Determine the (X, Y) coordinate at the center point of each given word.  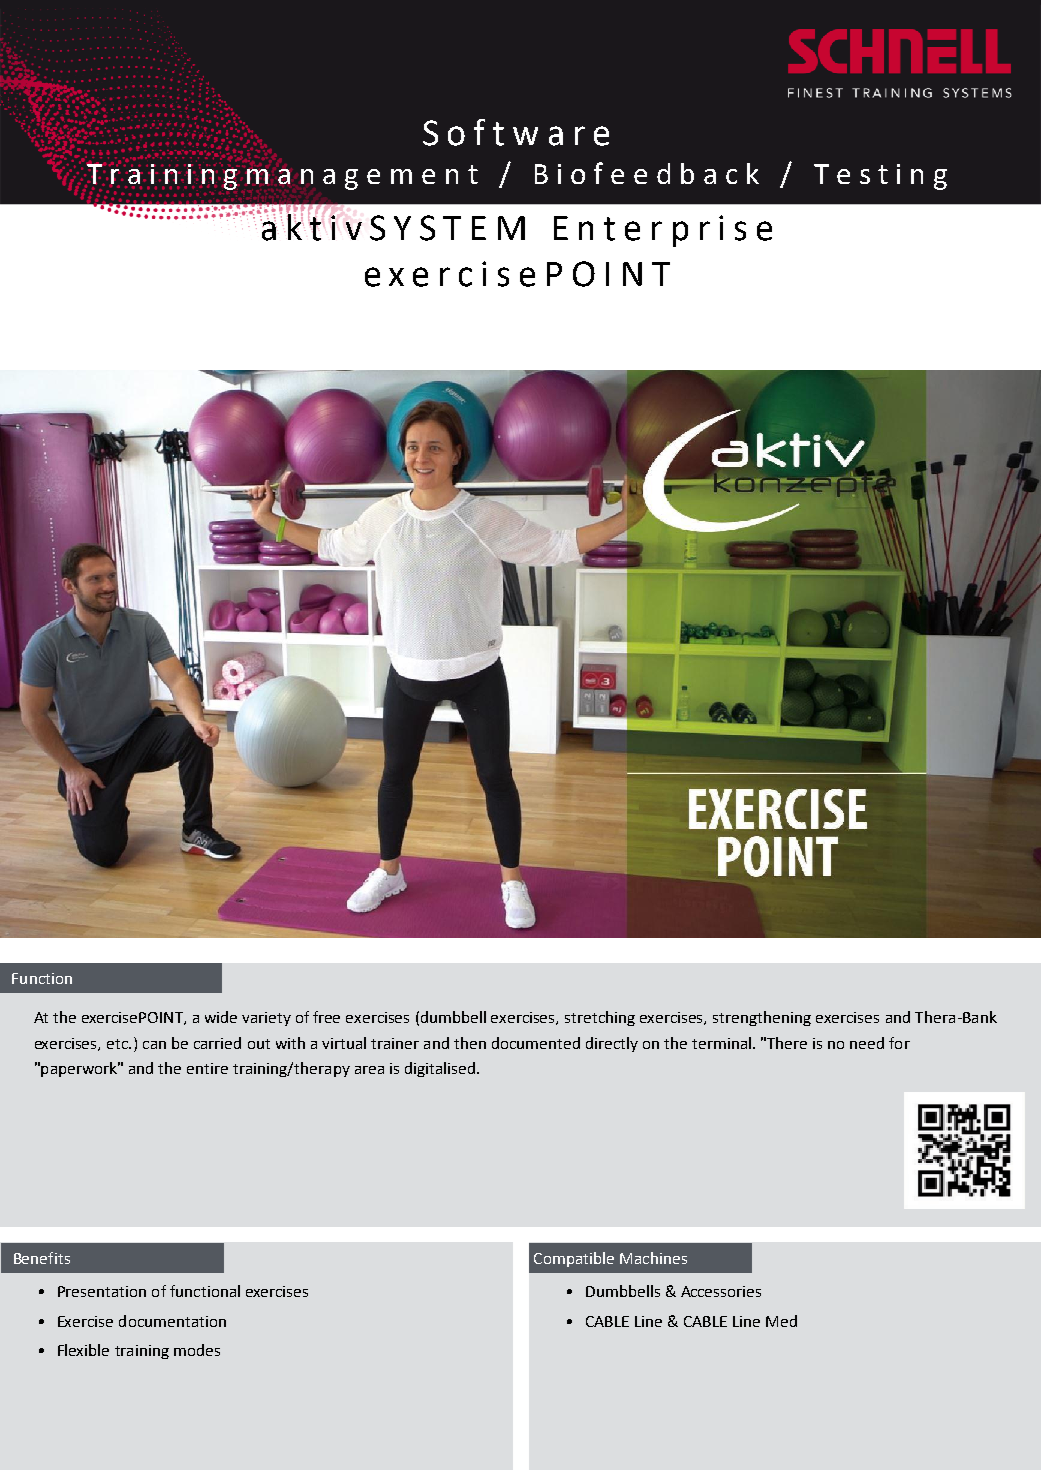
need (867, 1043)
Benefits (42, 1258)
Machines (653, 1258)
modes (197, 1350)
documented (536, 1043)
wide (221, 1017)
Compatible (574, 1259)
